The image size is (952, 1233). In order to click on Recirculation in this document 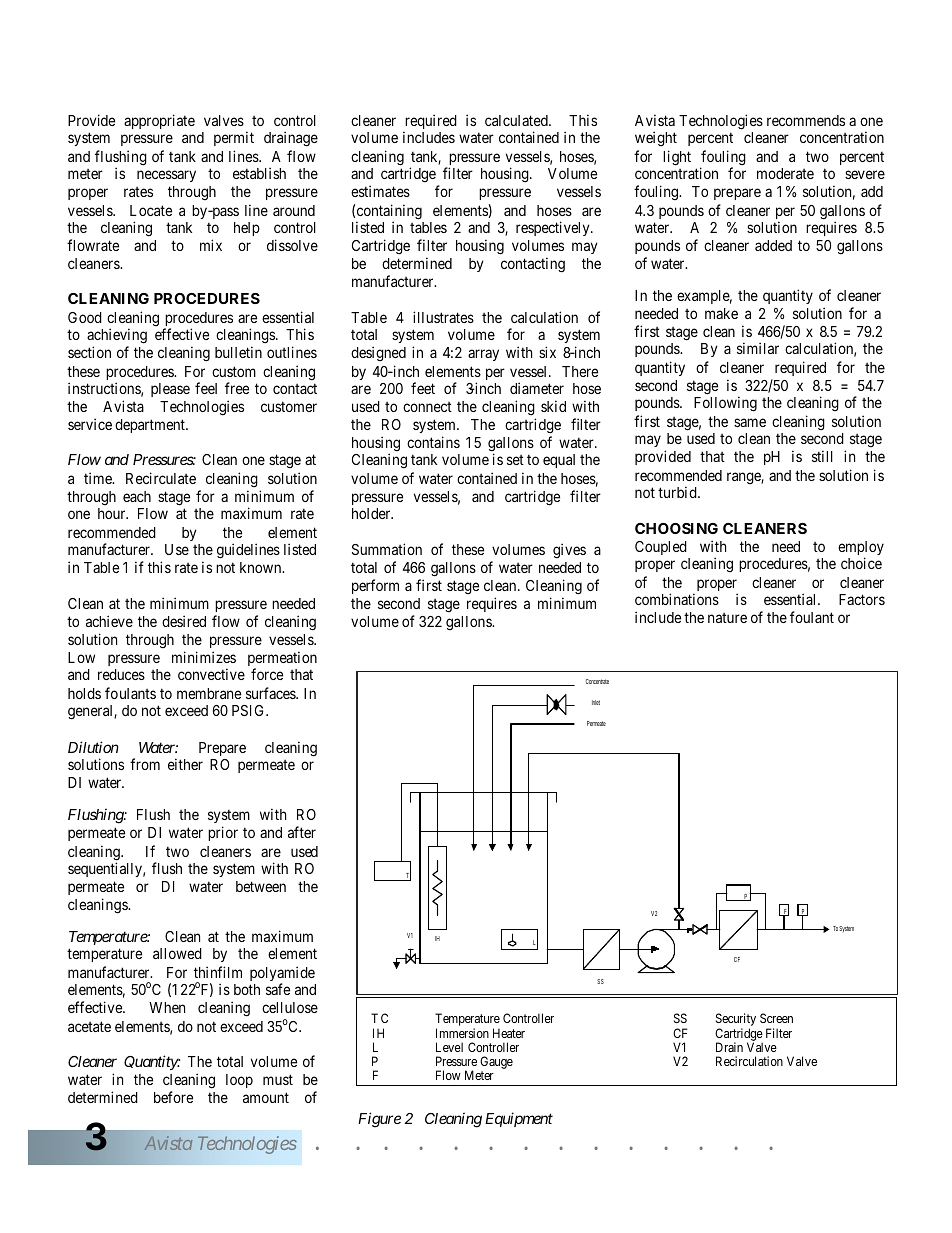, I will do `click(749, 1061)`.
